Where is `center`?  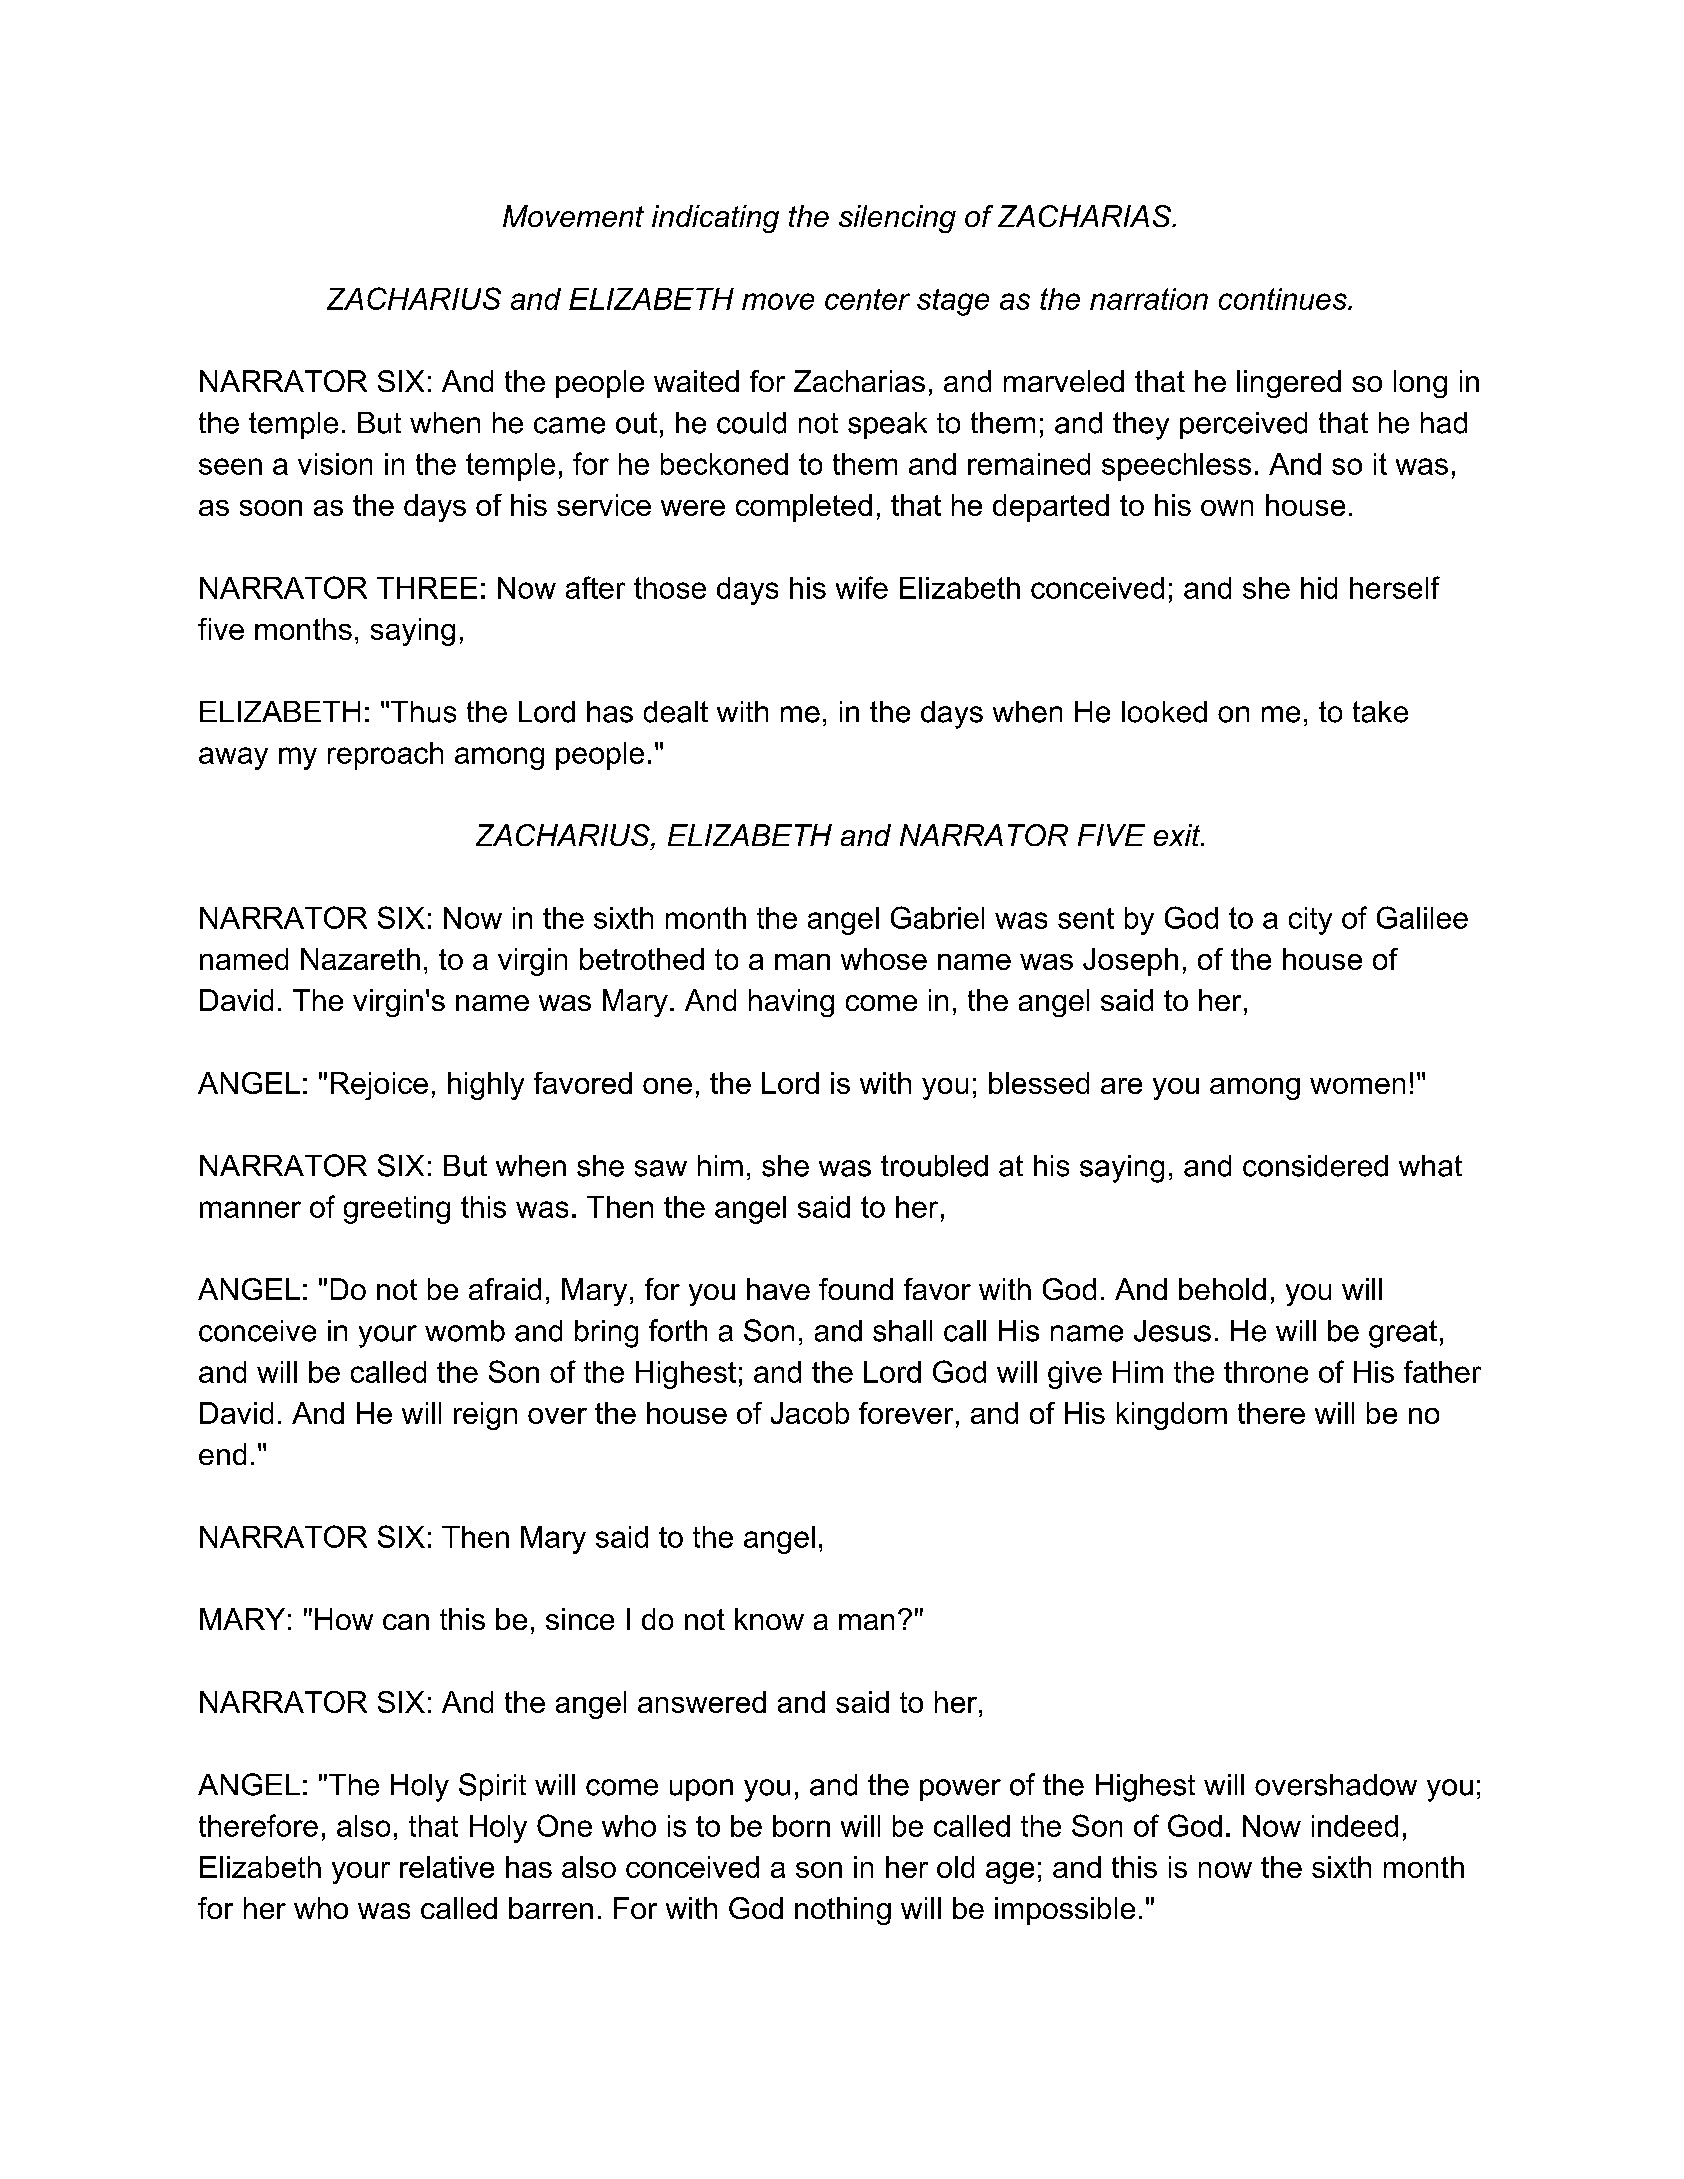
center is located at coordinates (867, 299).
